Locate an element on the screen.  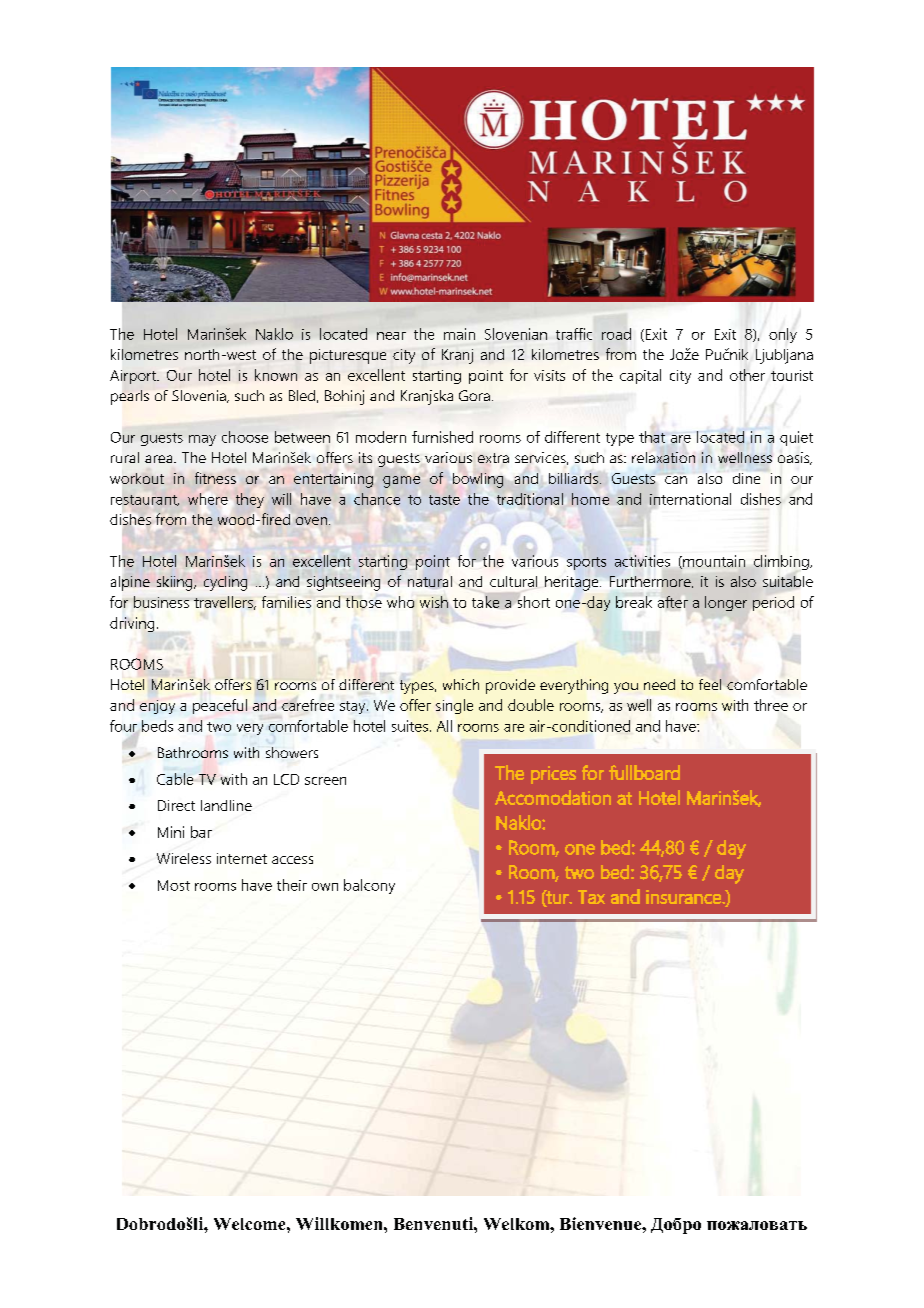
access is located at coordinates (292, 860).
